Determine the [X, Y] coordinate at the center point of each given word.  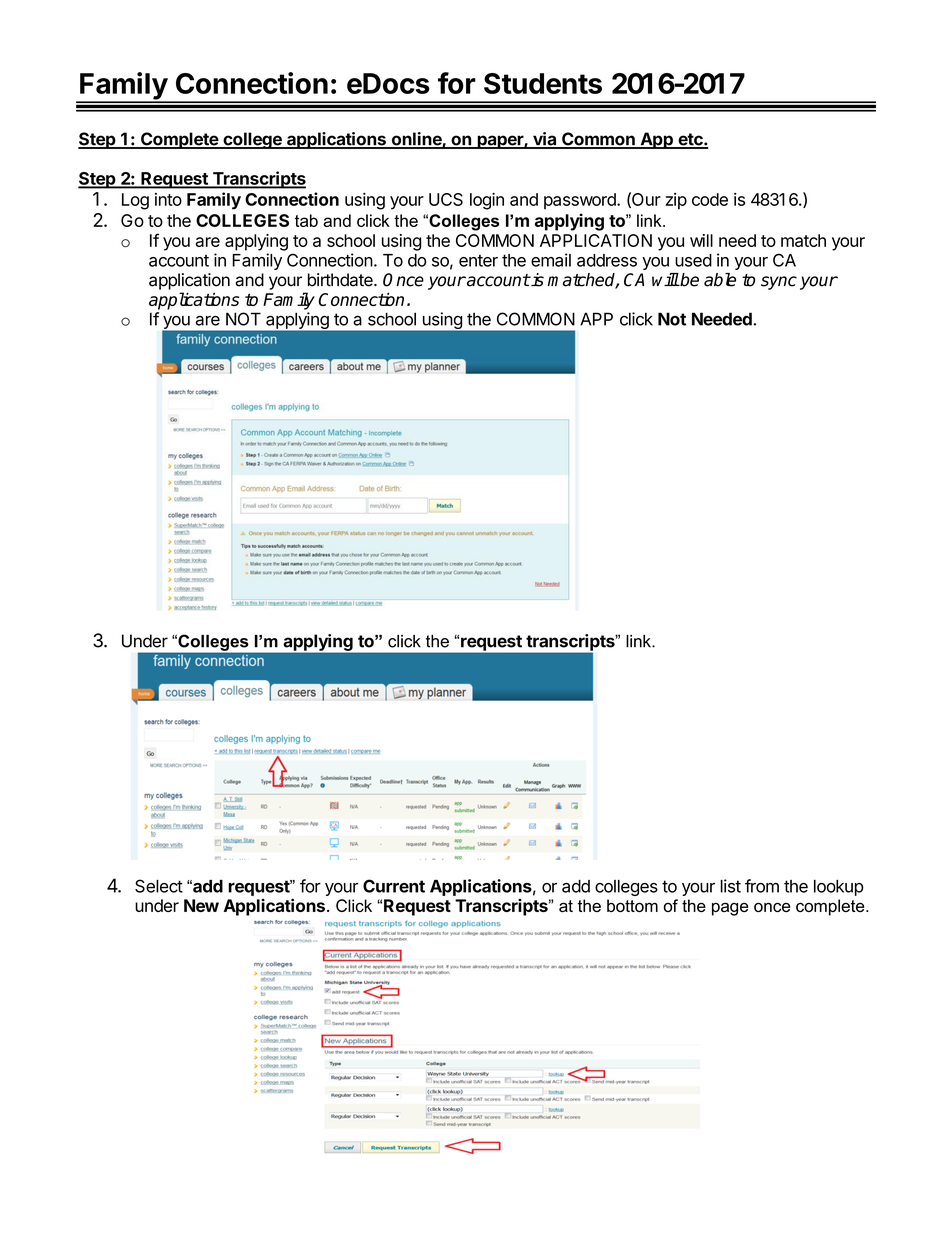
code [710, 199]
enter [478, 261]
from [762, 886]
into [168, 199]
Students [543, 83]
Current [394, 886]
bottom [632, 905]
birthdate [341, 280]
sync [779, 283]
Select [159, 886]
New [201, 905]
